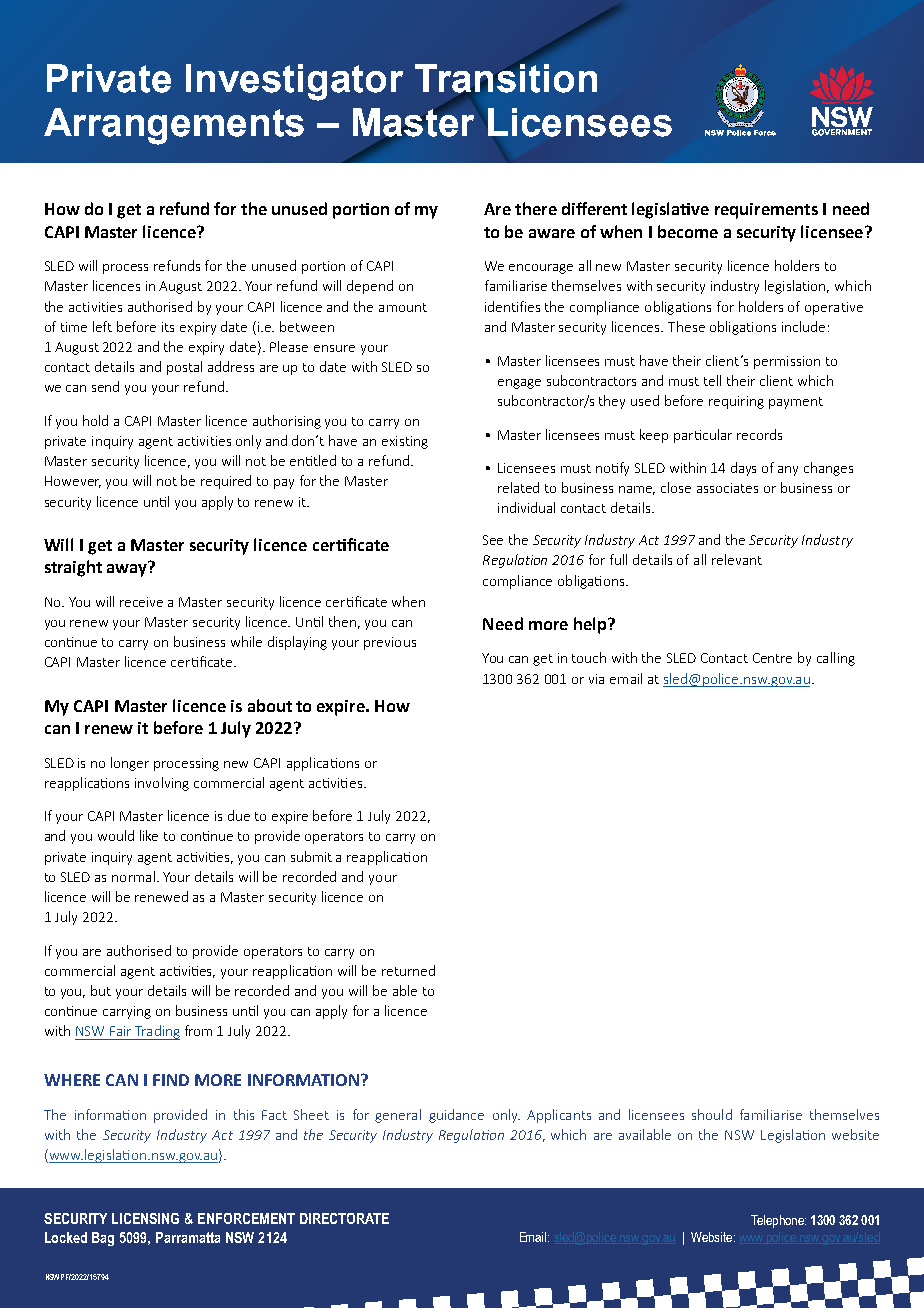 This screenshot has height=1308, width=924. What do you see at coordinates (390, 643) in the screenshot?
I see `previous` at bounding box center [390, 643].
